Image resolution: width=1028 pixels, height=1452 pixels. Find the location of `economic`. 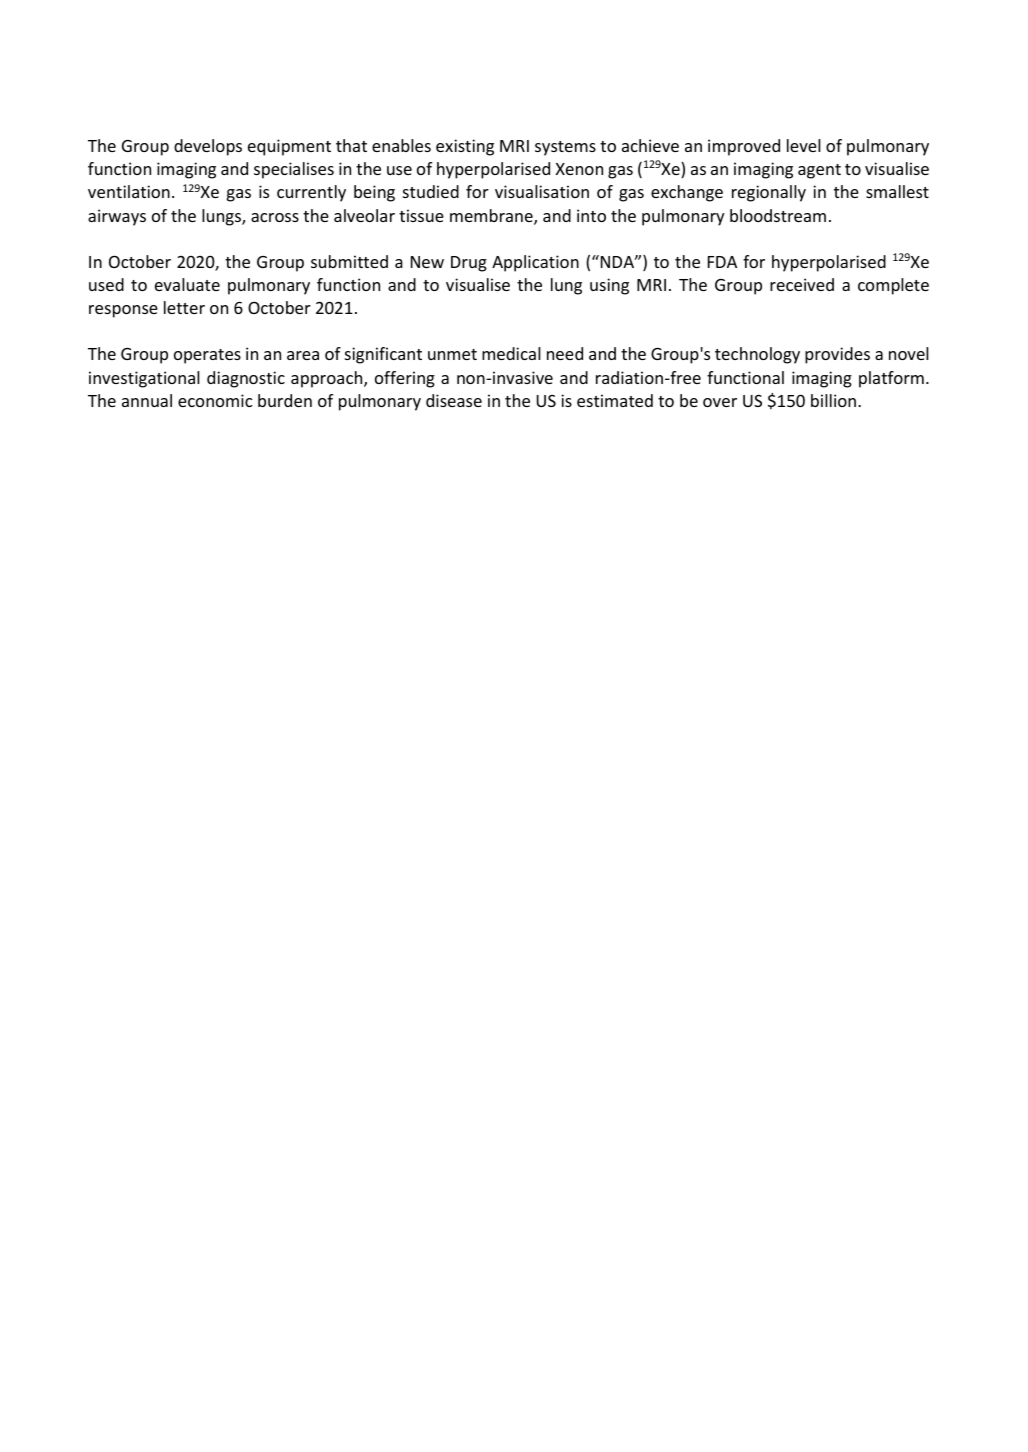

economic is located at coordinates (215, 400).
